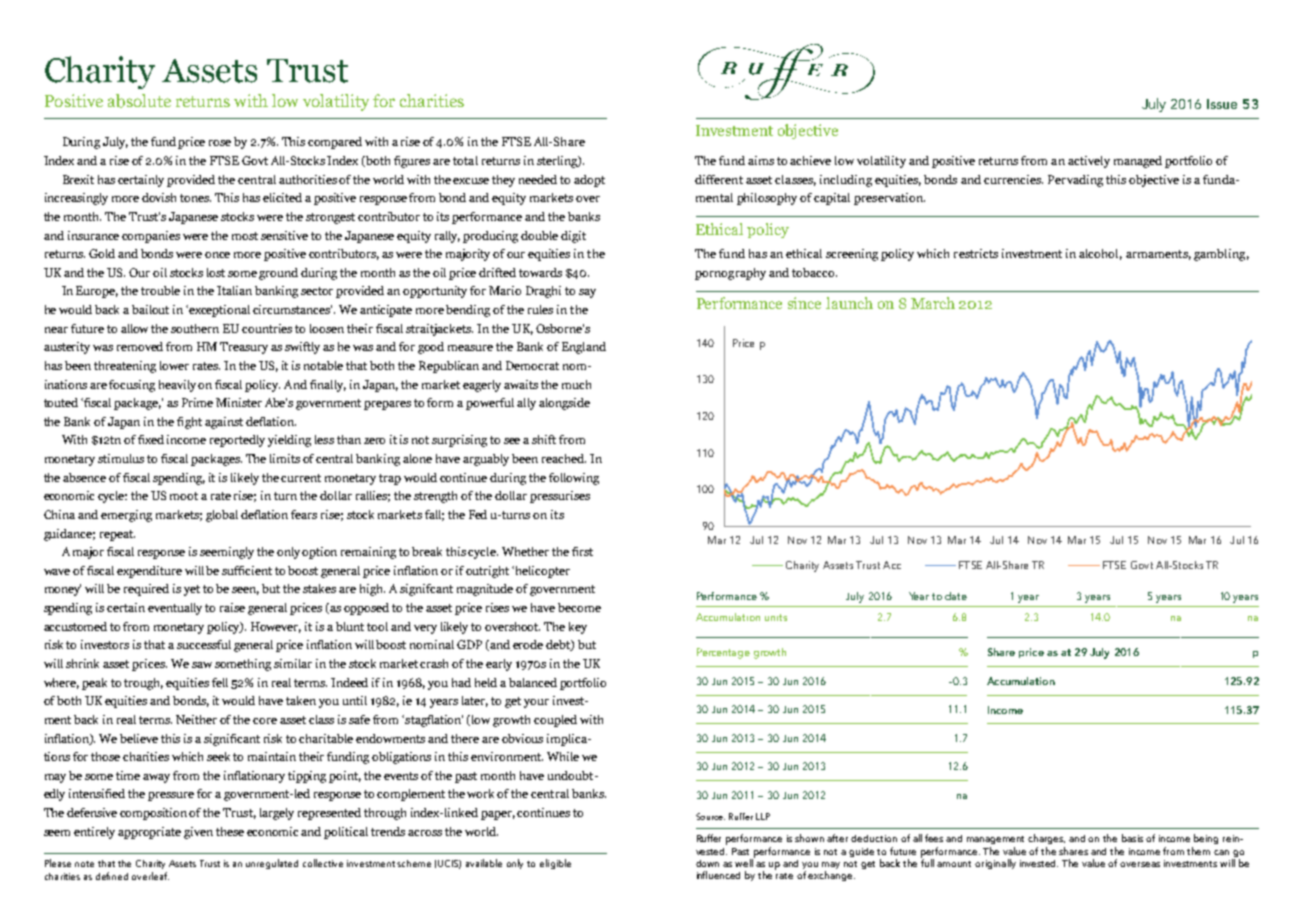  What do you see at coordinates (707, 863) in the document?
I see `down` at bounding box center [707, 863].
